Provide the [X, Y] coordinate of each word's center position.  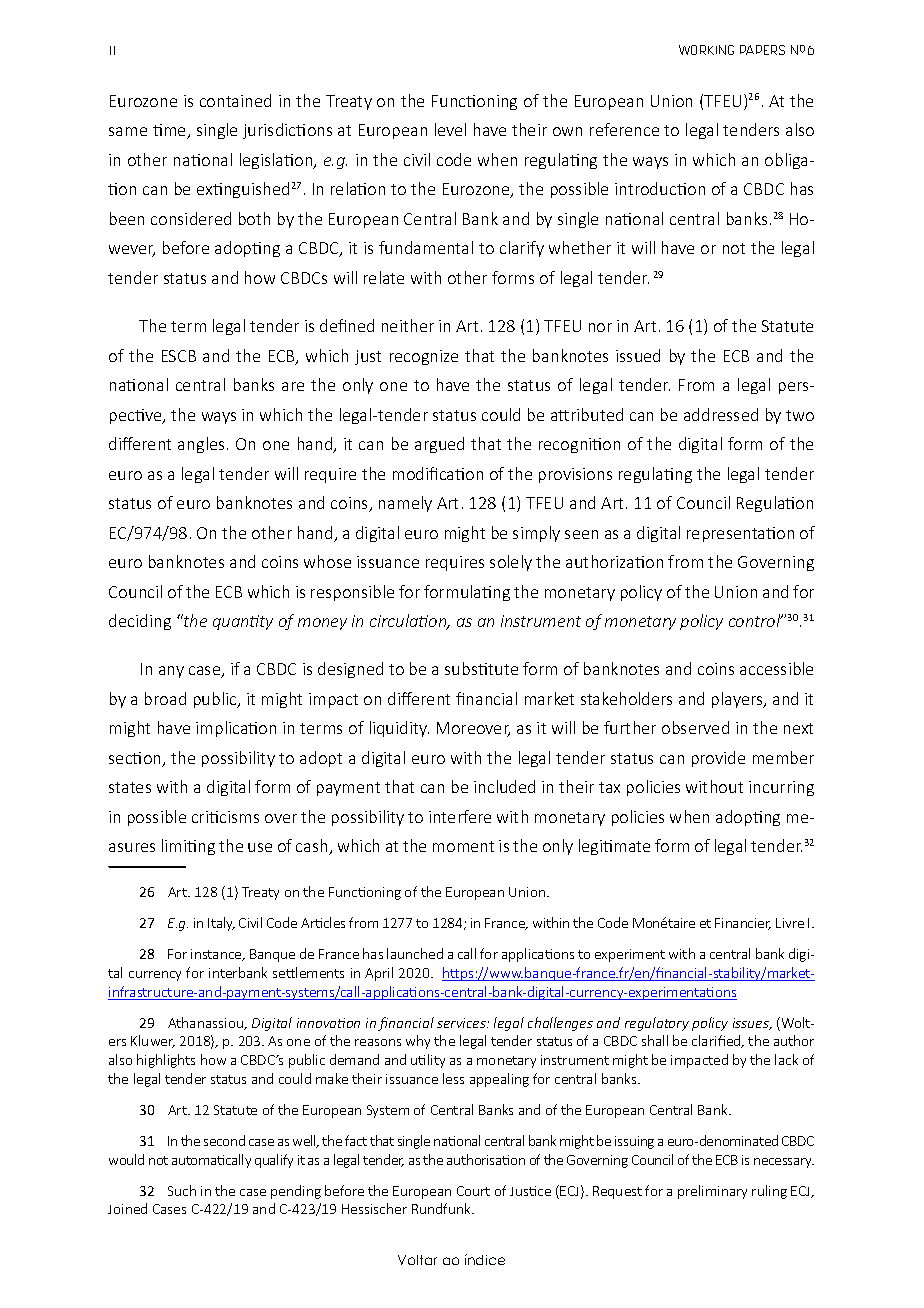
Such [182, 1190]
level [450, 129]
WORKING [706, 50]
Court [473, 1191]
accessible [776, 668]
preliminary [712, 1192]
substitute [481, 668]
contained [235, 100]
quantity [243, 622]
